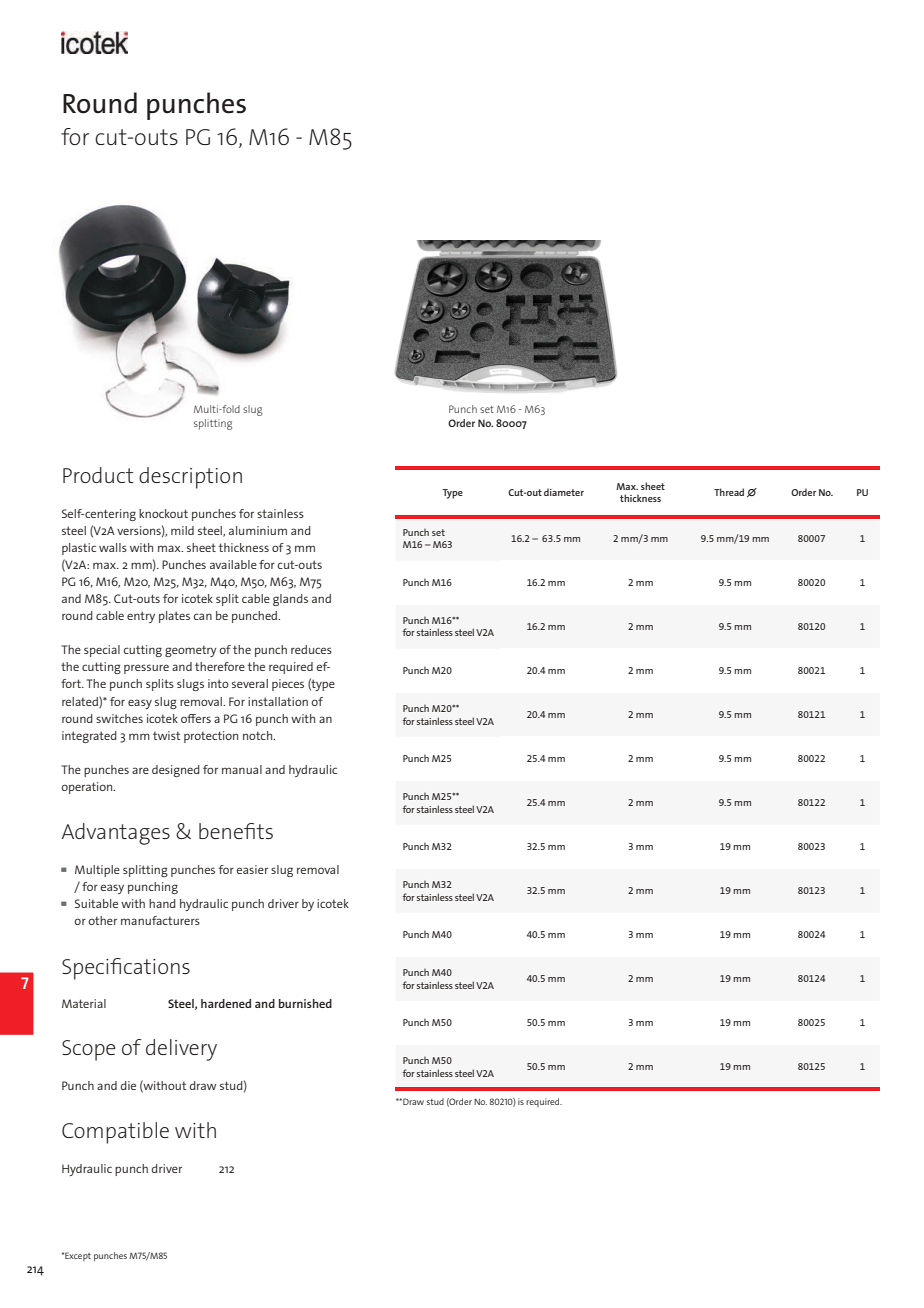  What do you see at coordinates (288, 685) in the document?
I see `pieces` at bounding box center [288, 685].
